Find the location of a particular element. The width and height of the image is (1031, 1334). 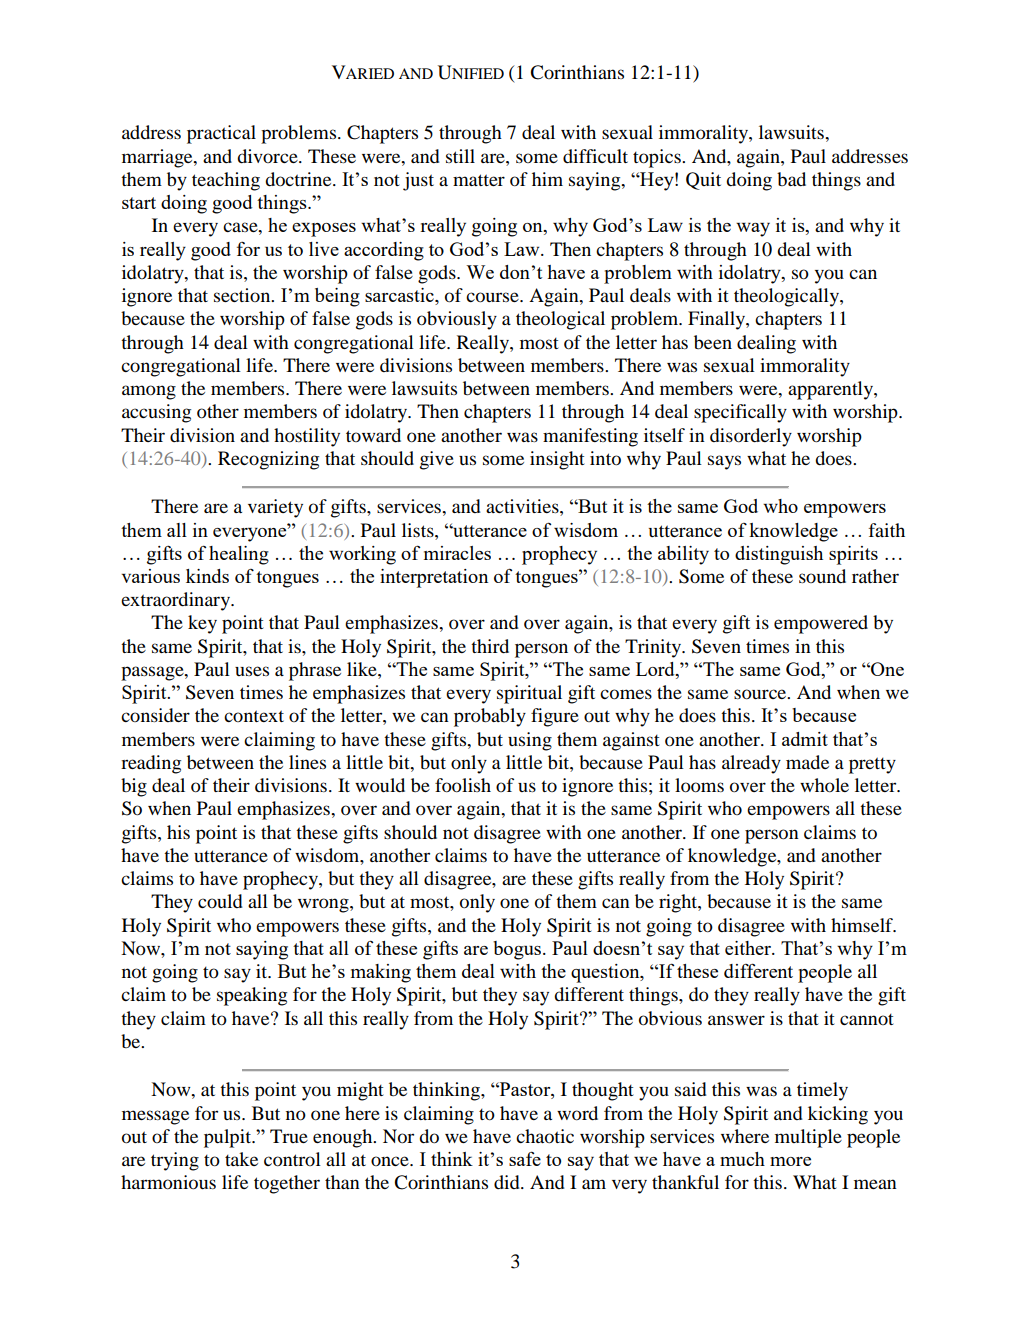

matter is located at coordinates (479, 180).
